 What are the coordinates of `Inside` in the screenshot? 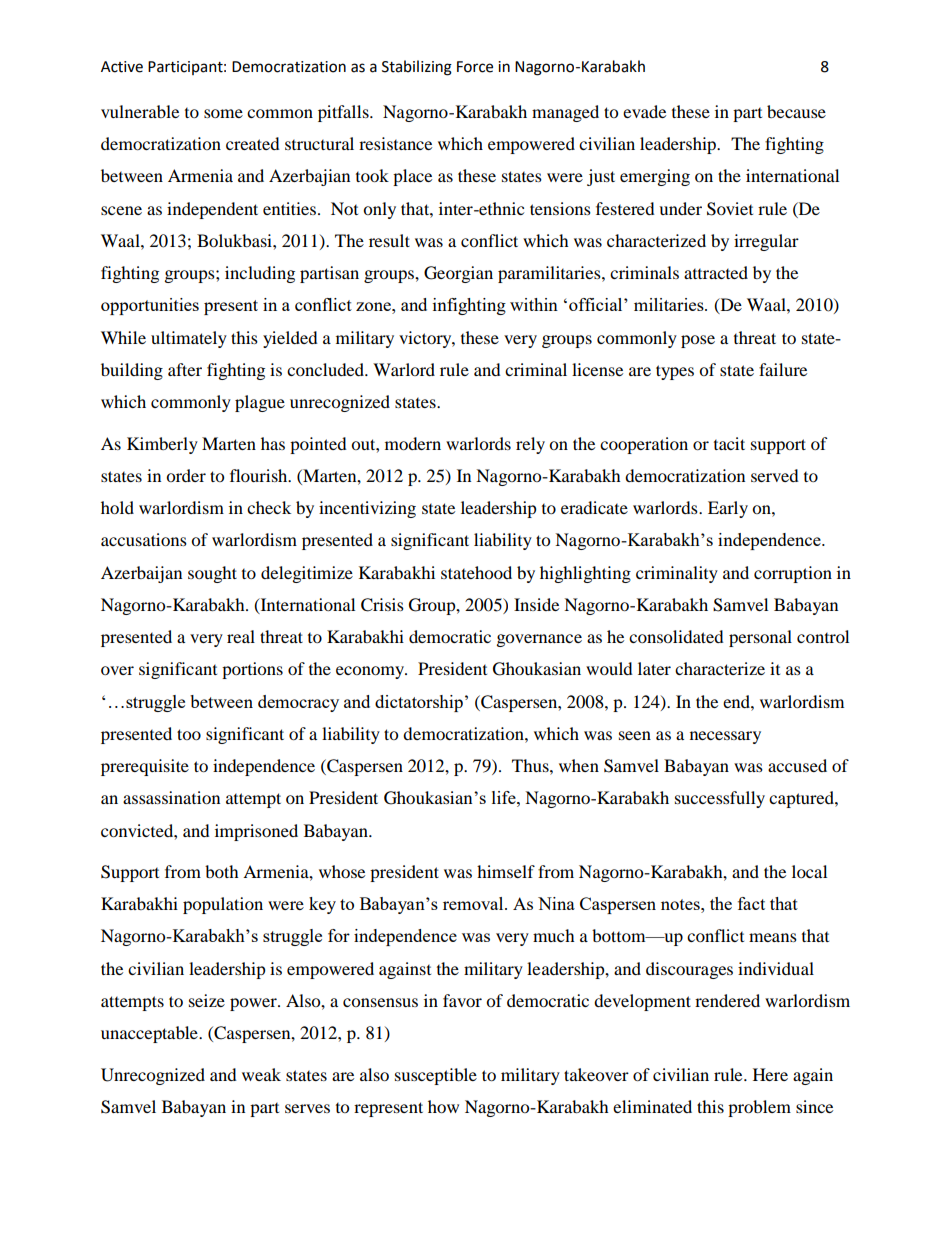 It's located at (536, 604).
